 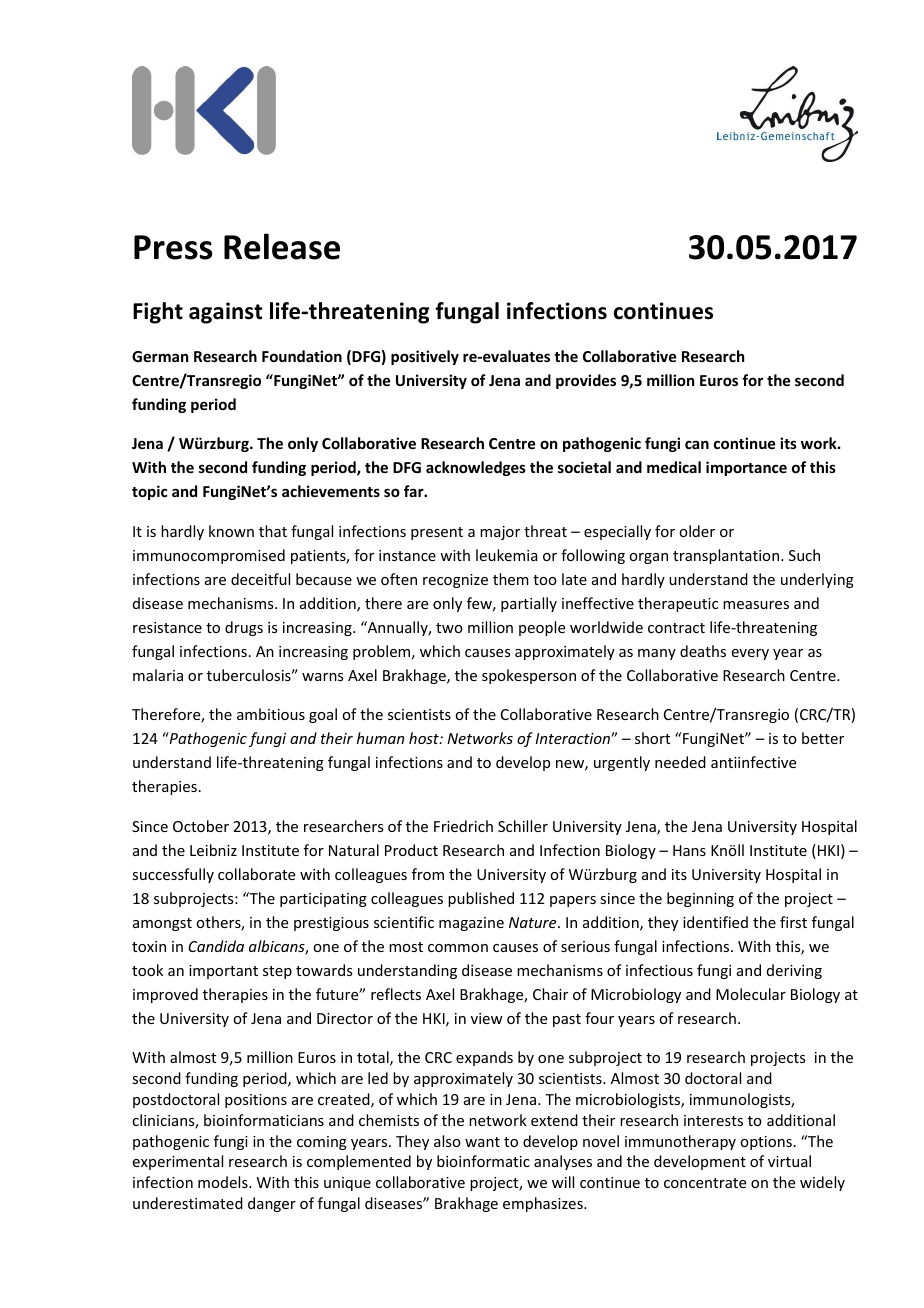 I want to click on want, so click(x=482, y=1142).
